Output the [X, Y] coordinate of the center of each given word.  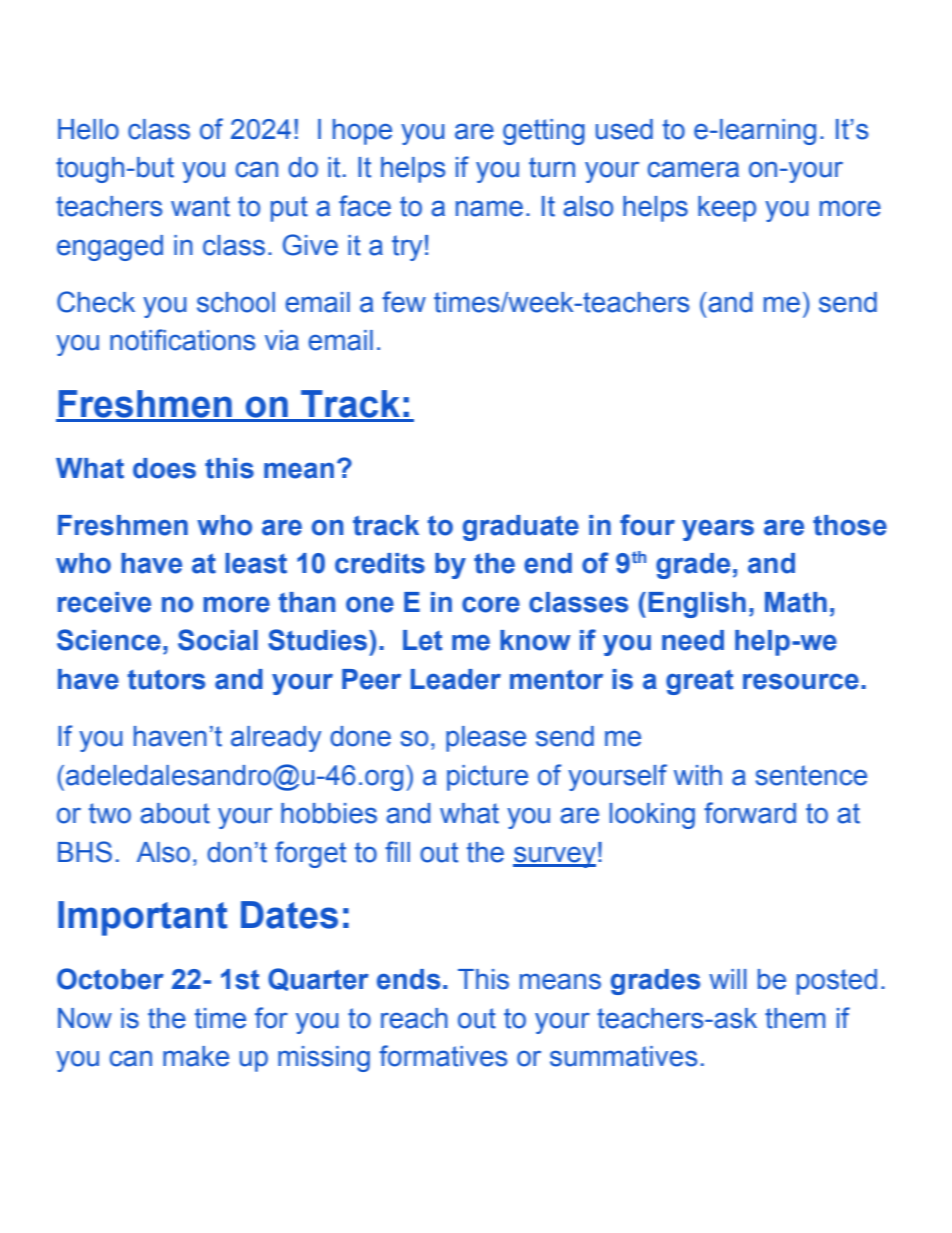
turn [552, 167]
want [200, 206]
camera [693, 169]
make [196, 1056]
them [795, 1018]
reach [414, 1018]
